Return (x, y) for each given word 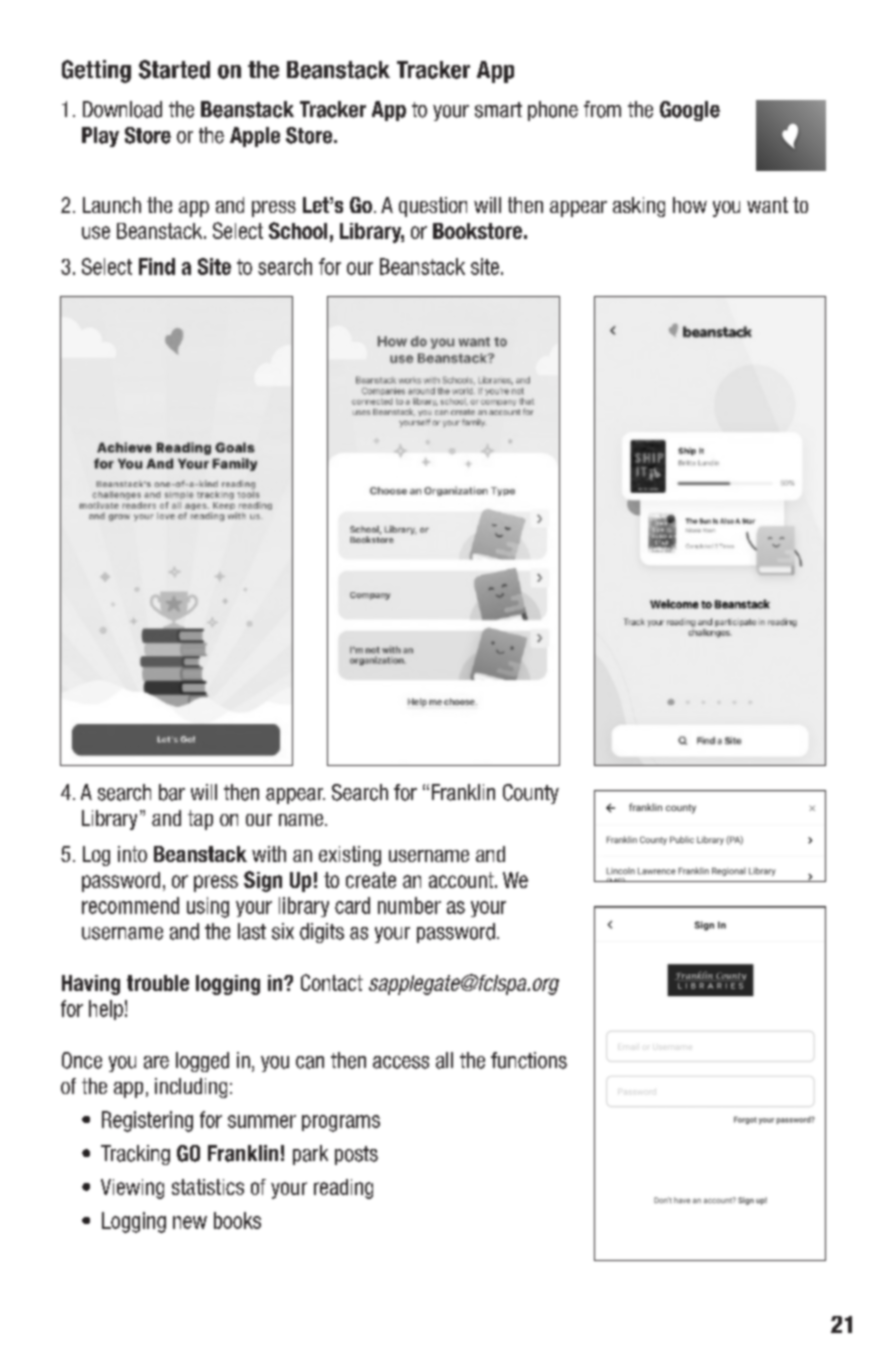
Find (157, 266)
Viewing (132, 1189)
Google (690, 111)
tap (200, 820)
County (531, 794)
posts (356, 1155)
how (690, 205)
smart (498, 110)
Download (122, 109)
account (462, 880)
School (298, 230)
